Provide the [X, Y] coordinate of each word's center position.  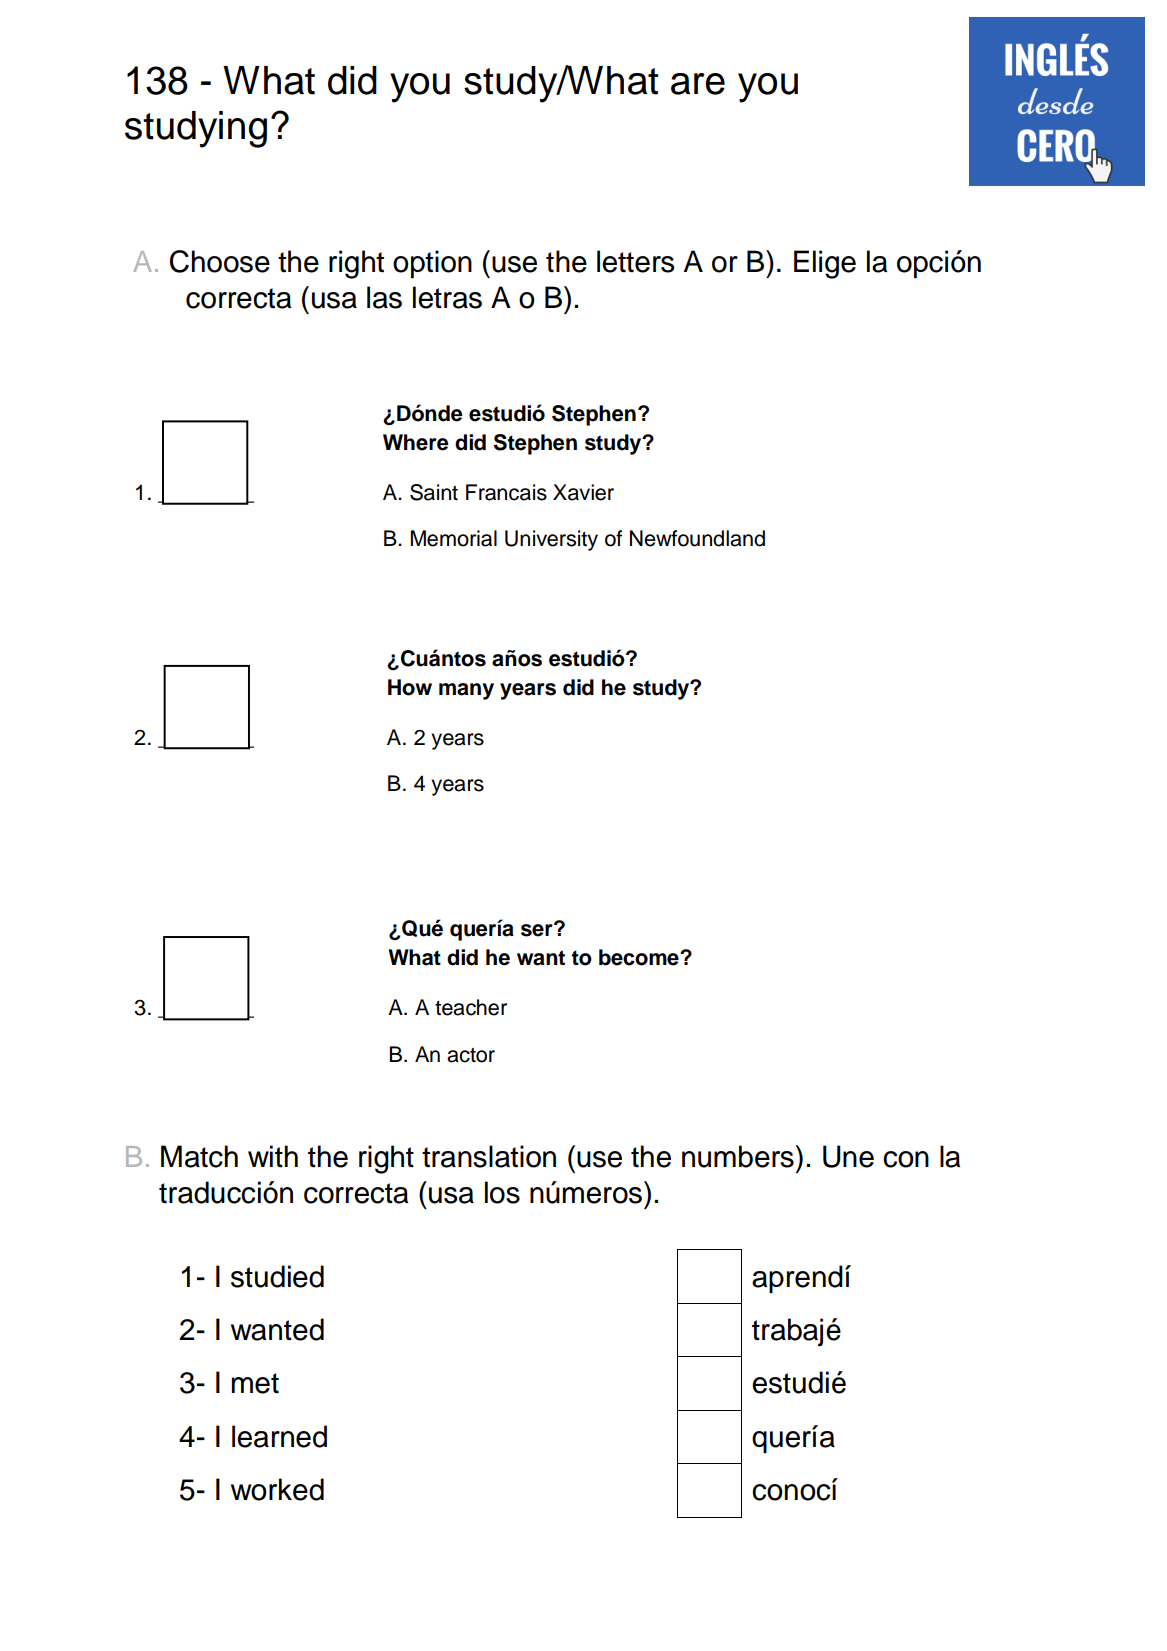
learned [279, 1436]
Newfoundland [697, 538]
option [432, 264]
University [551, 540]
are [698, 84]
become [640, 957]
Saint [434, 492]
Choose [220, 261]
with [273, 1156]
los [502, 1192]
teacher [471, 1007]
